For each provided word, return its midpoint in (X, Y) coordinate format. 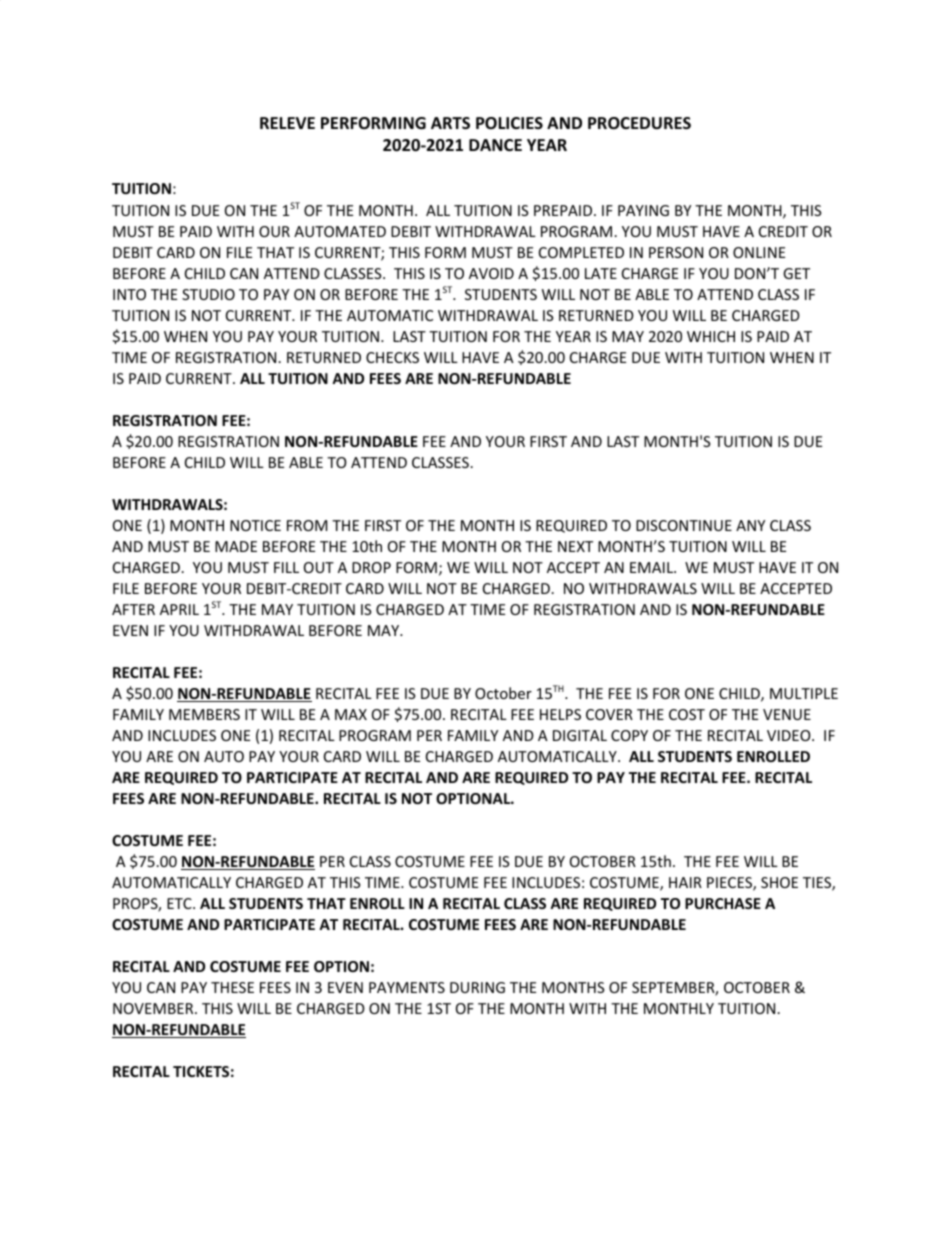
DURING (477, 987)
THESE (232, 987)
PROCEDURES (639, 123)
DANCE (495, 145)
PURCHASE (723, 903)
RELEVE (287, 123)
